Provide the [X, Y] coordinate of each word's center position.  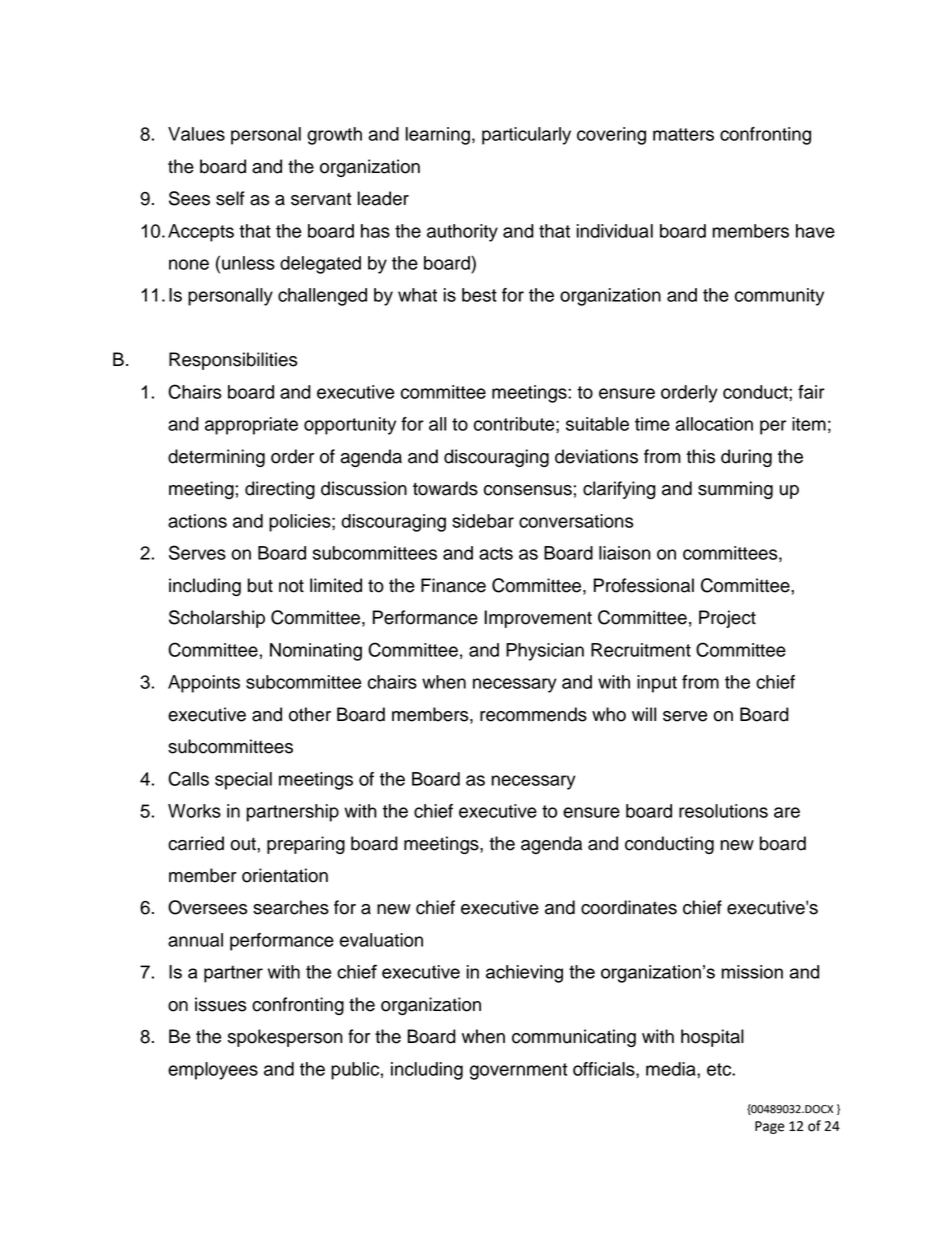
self [230, 198]
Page [770, 1127]
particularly [526, 136]
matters [683, 134]
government [518, 1071]
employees [213, 1071]
